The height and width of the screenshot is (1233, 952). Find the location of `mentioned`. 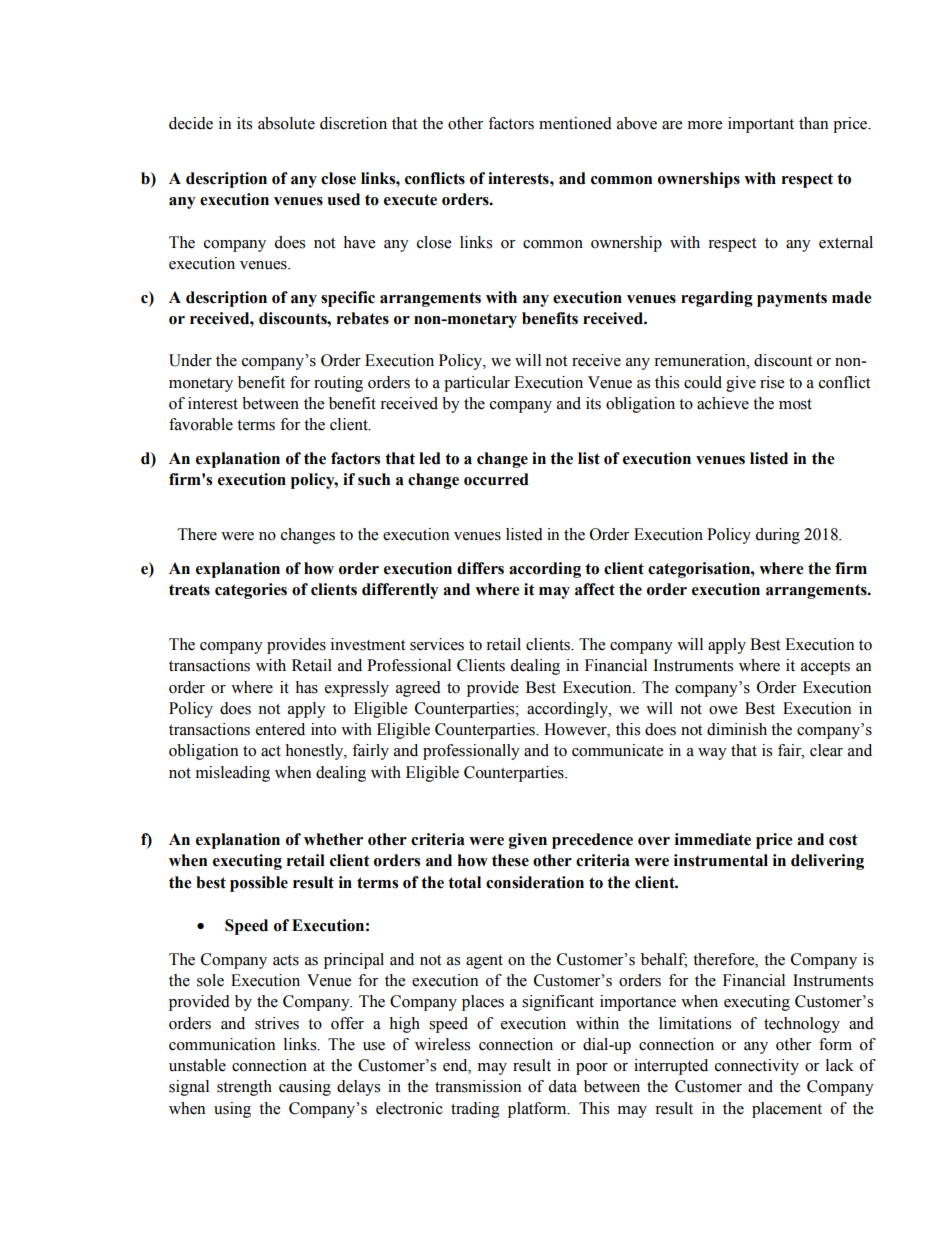

mentioned is located at coordinates (575, 123).
